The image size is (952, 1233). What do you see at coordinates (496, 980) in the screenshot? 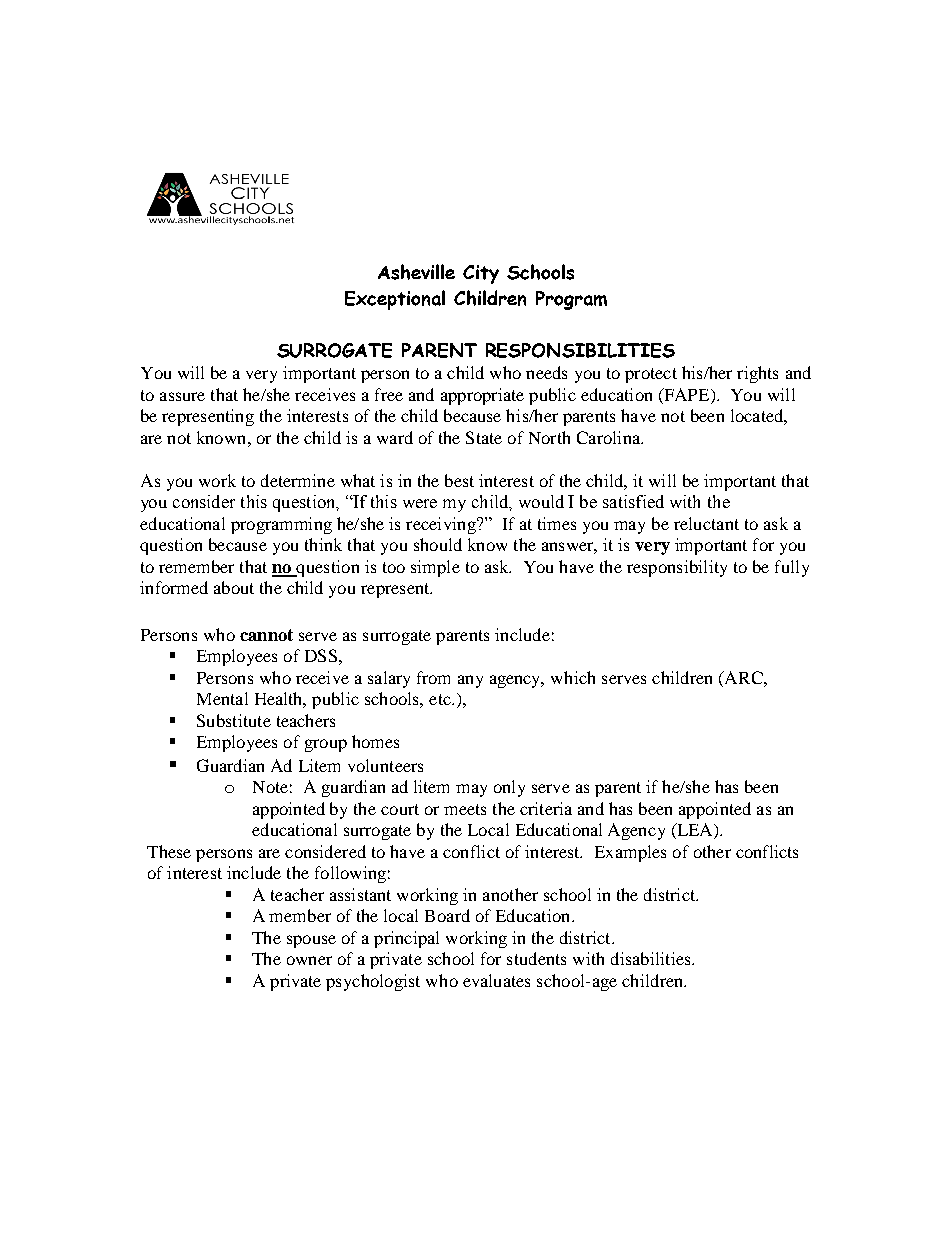
I see `evaluates` at bounding box center [496, 980].
